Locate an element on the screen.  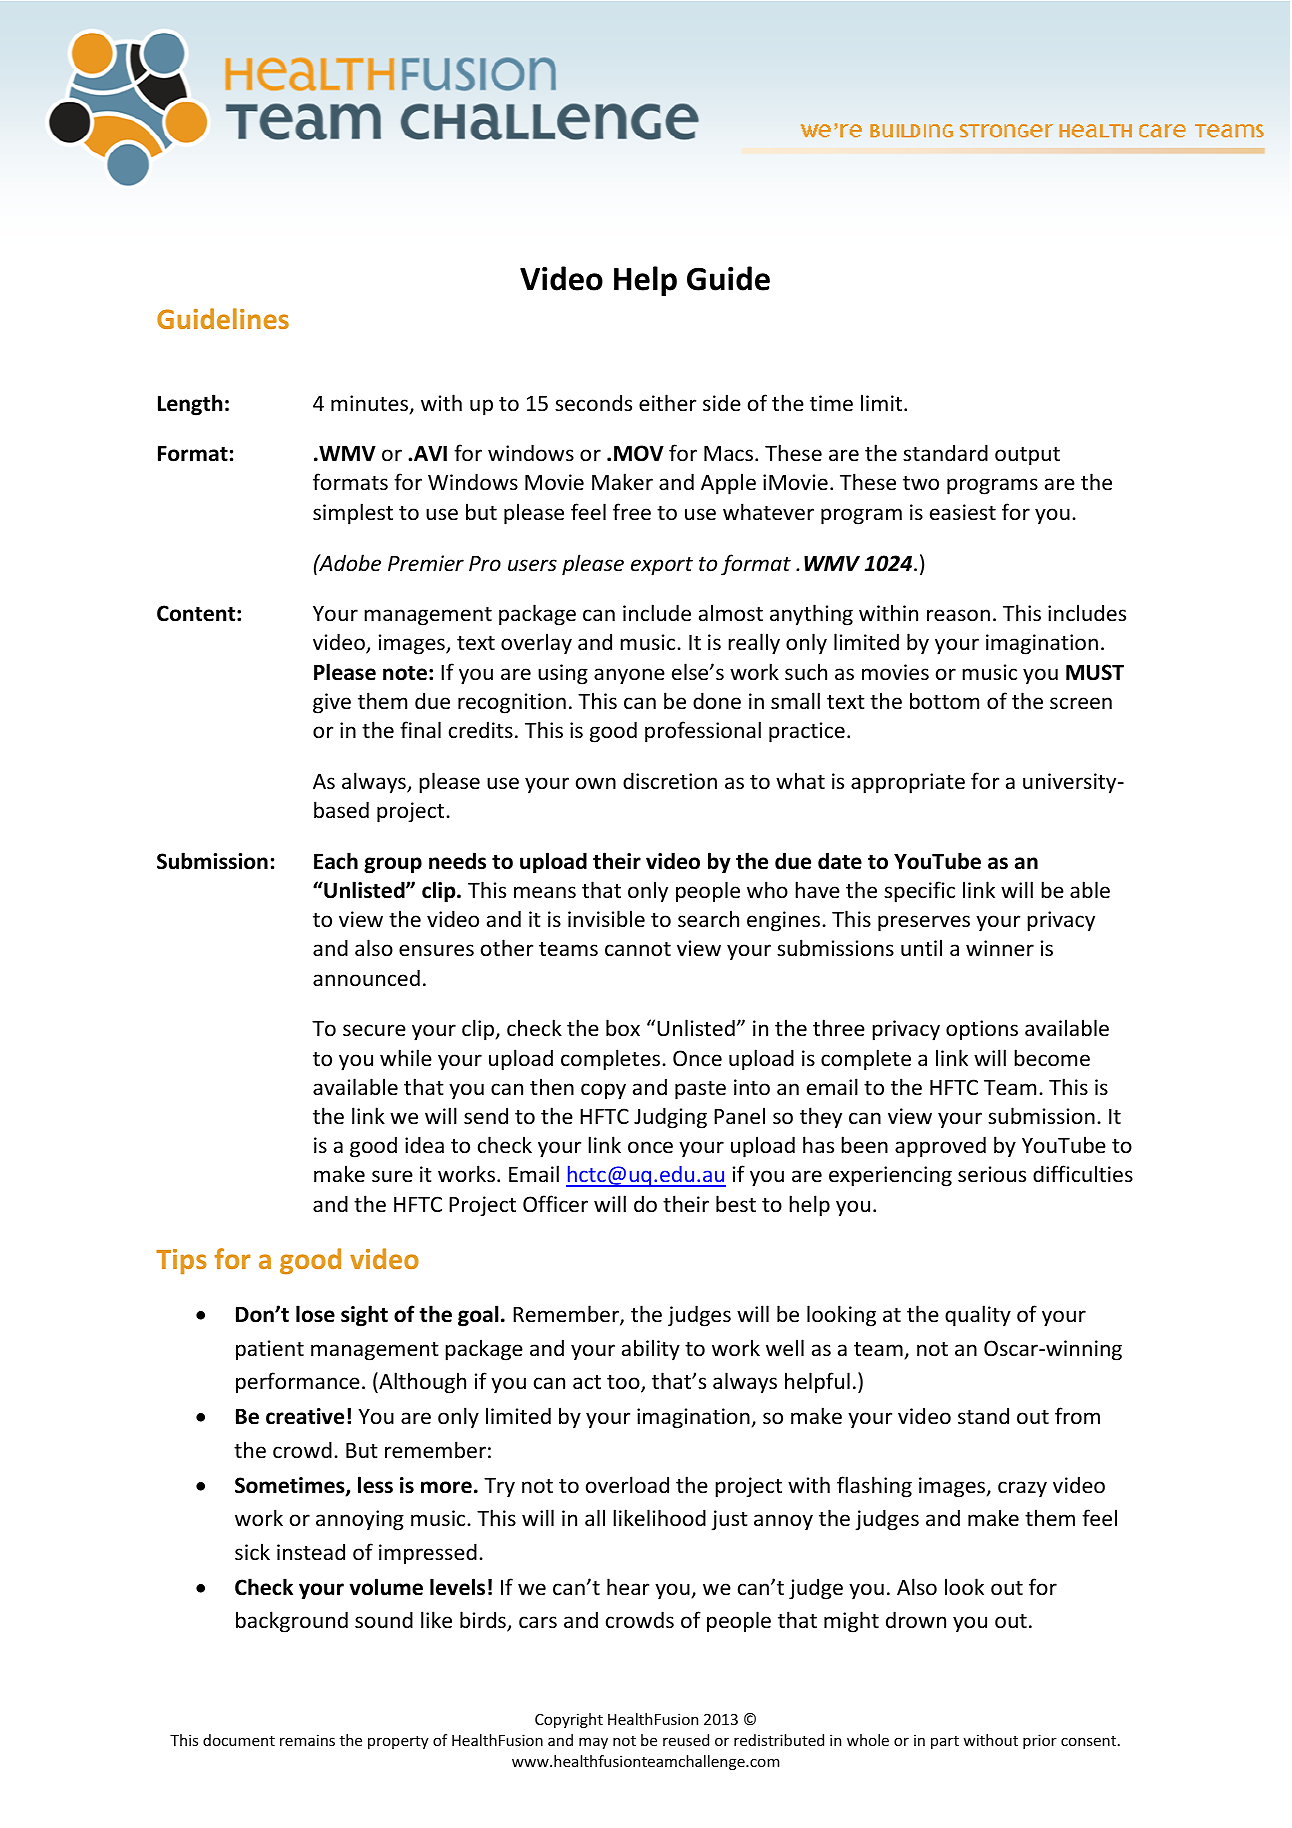
lose is located at coordinates (315, 1314).
